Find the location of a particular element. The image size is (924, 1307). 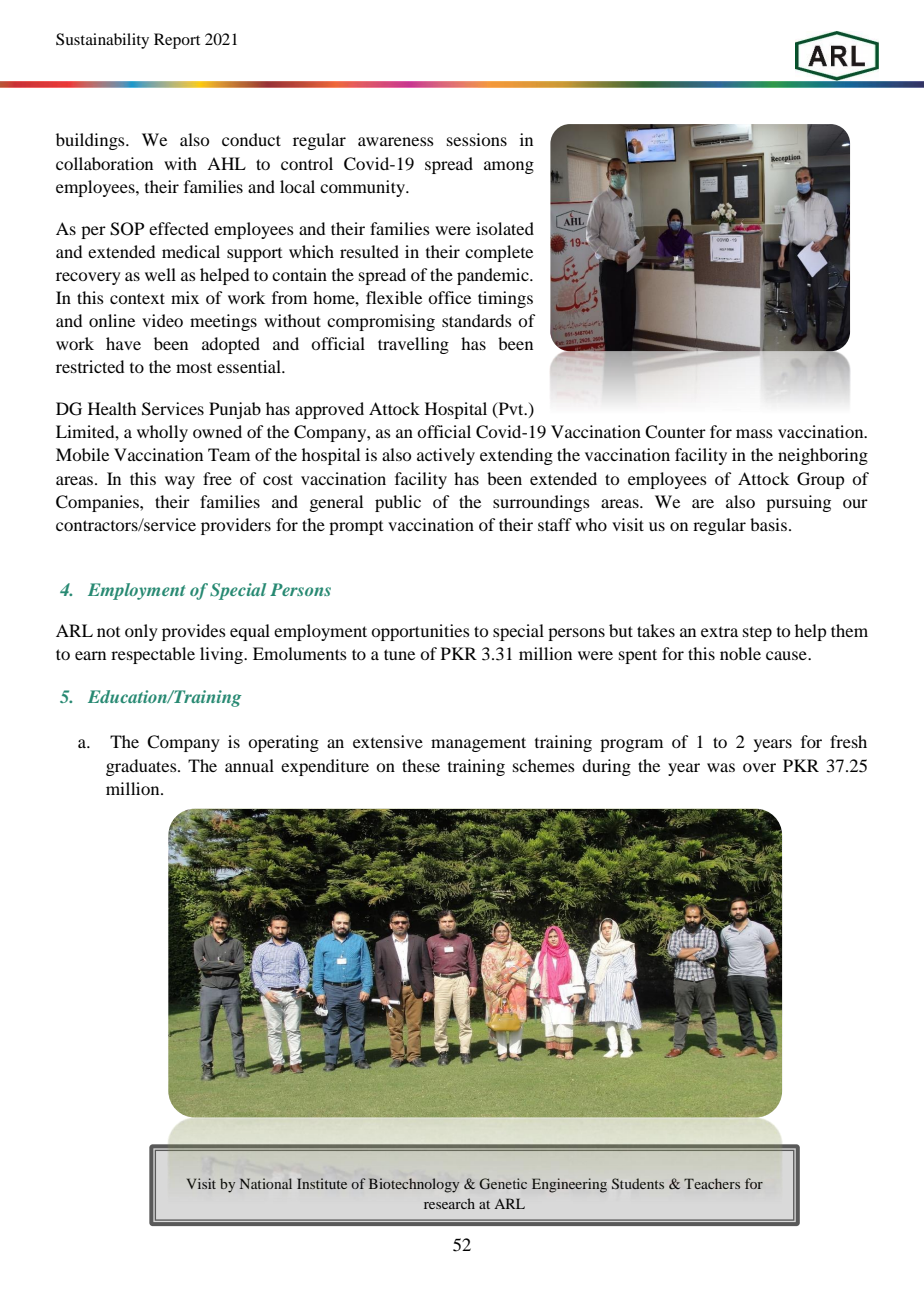

sessions is located at coordinates (477, 139).
